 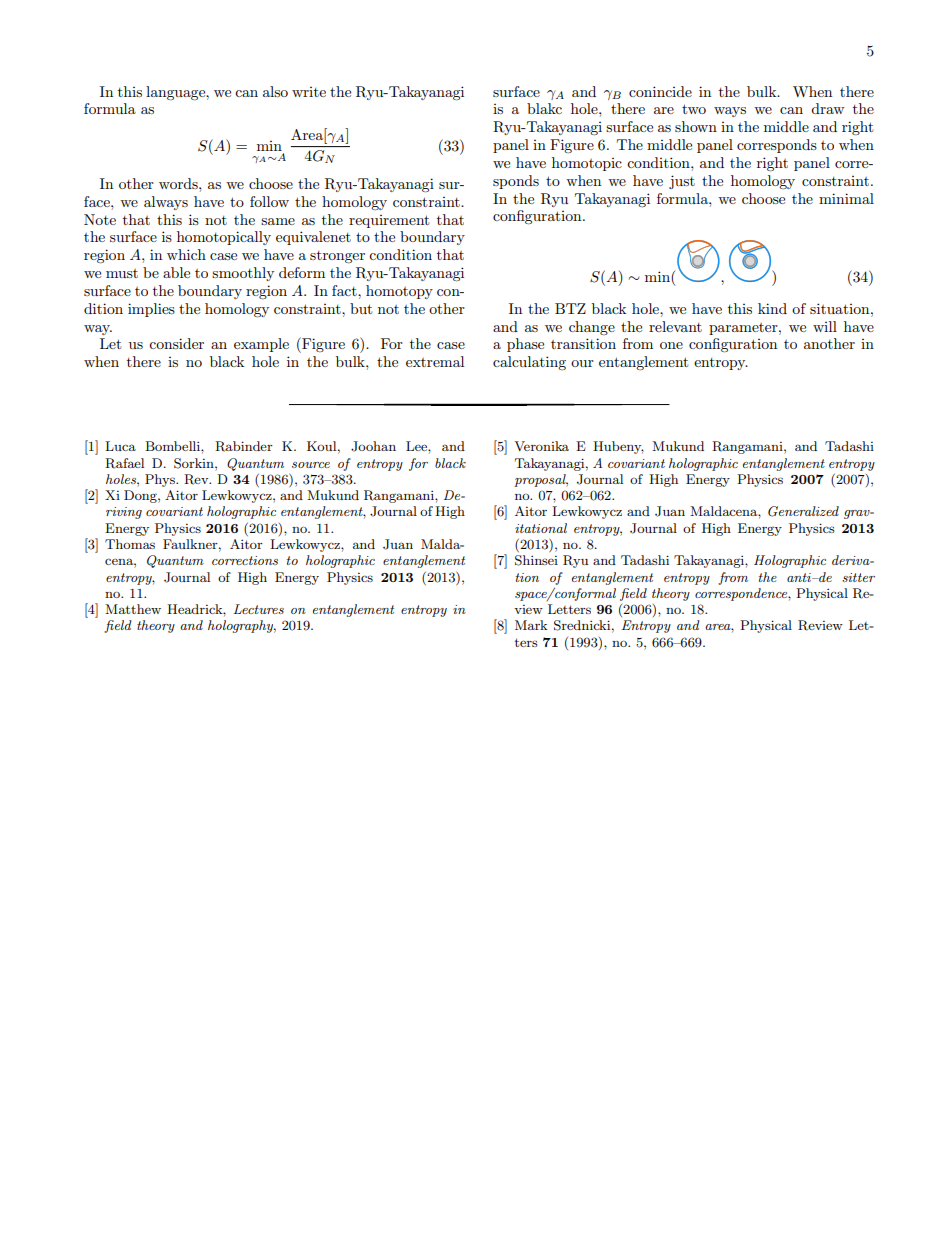 I want to click on one, so click(x=671, y=345).
